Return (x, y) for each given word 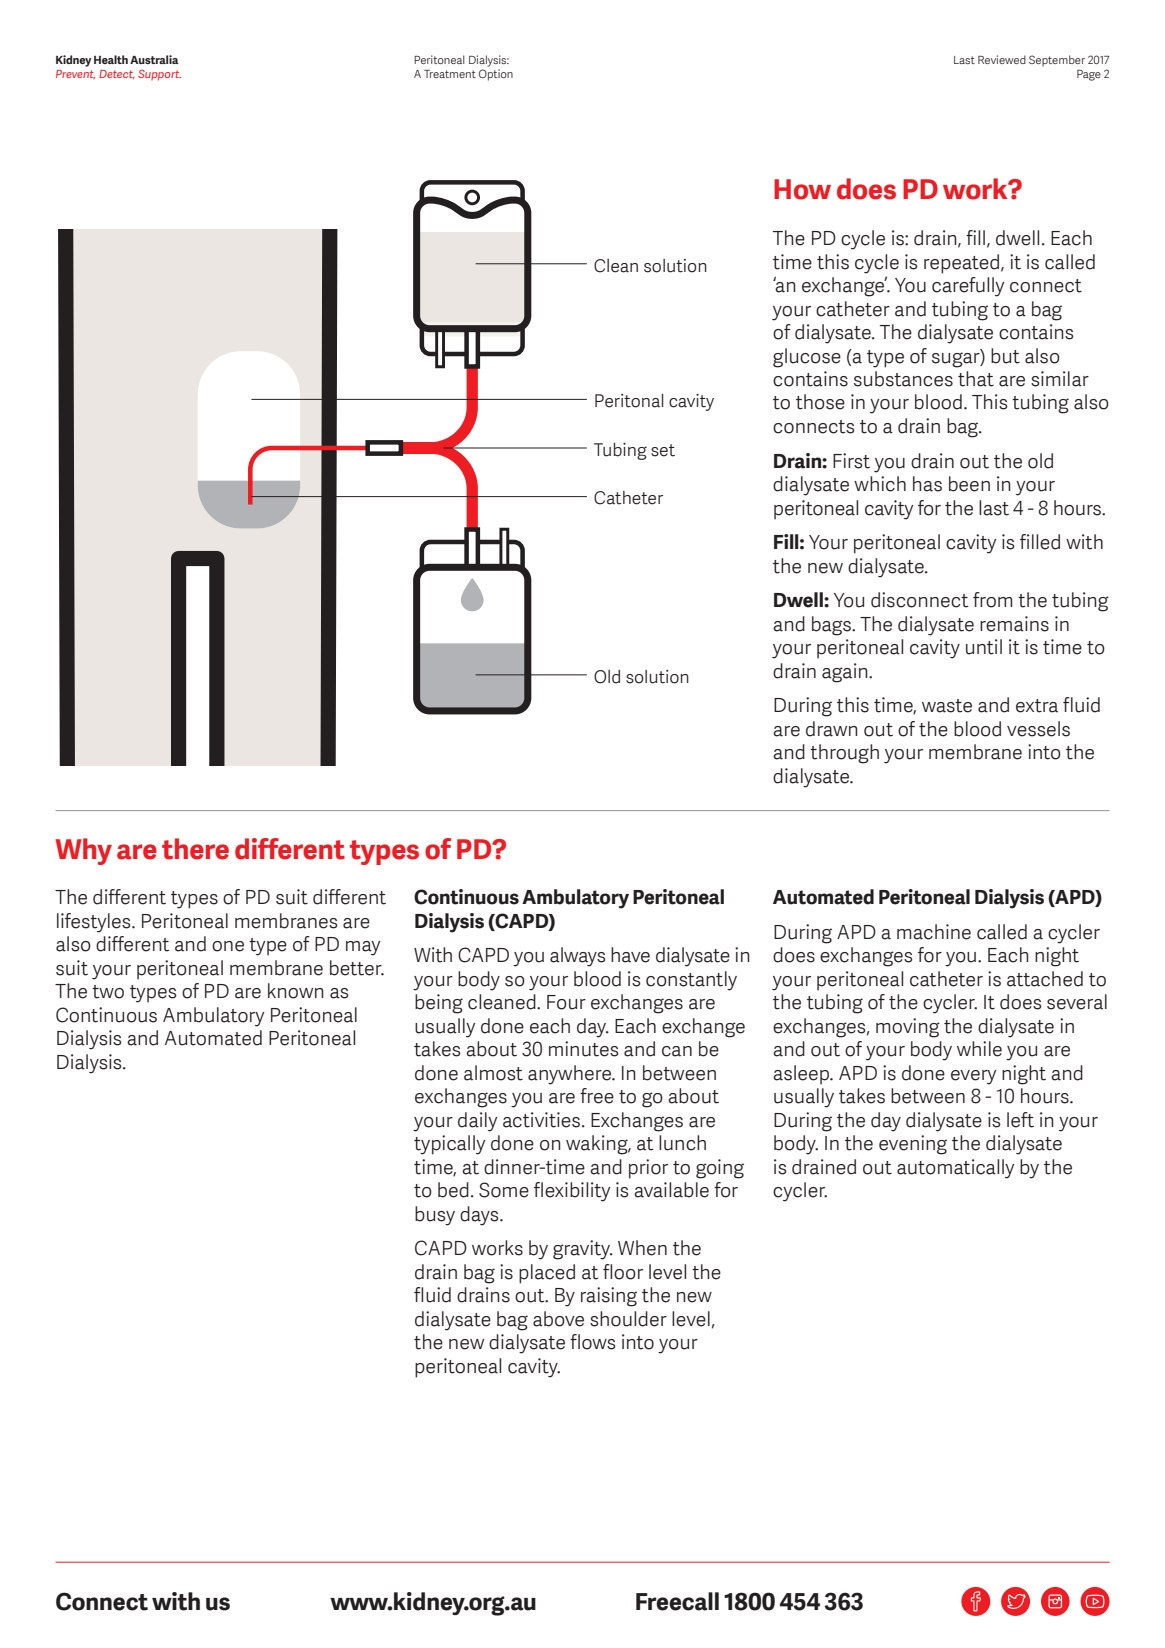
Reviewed (1002, 59)
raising (609, 1297)
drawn (832, 729)
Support (159, 75)
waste (947, 706)
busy (435, 1216)
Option (496, 75)
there (195, 849)
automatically (956, 1169)
